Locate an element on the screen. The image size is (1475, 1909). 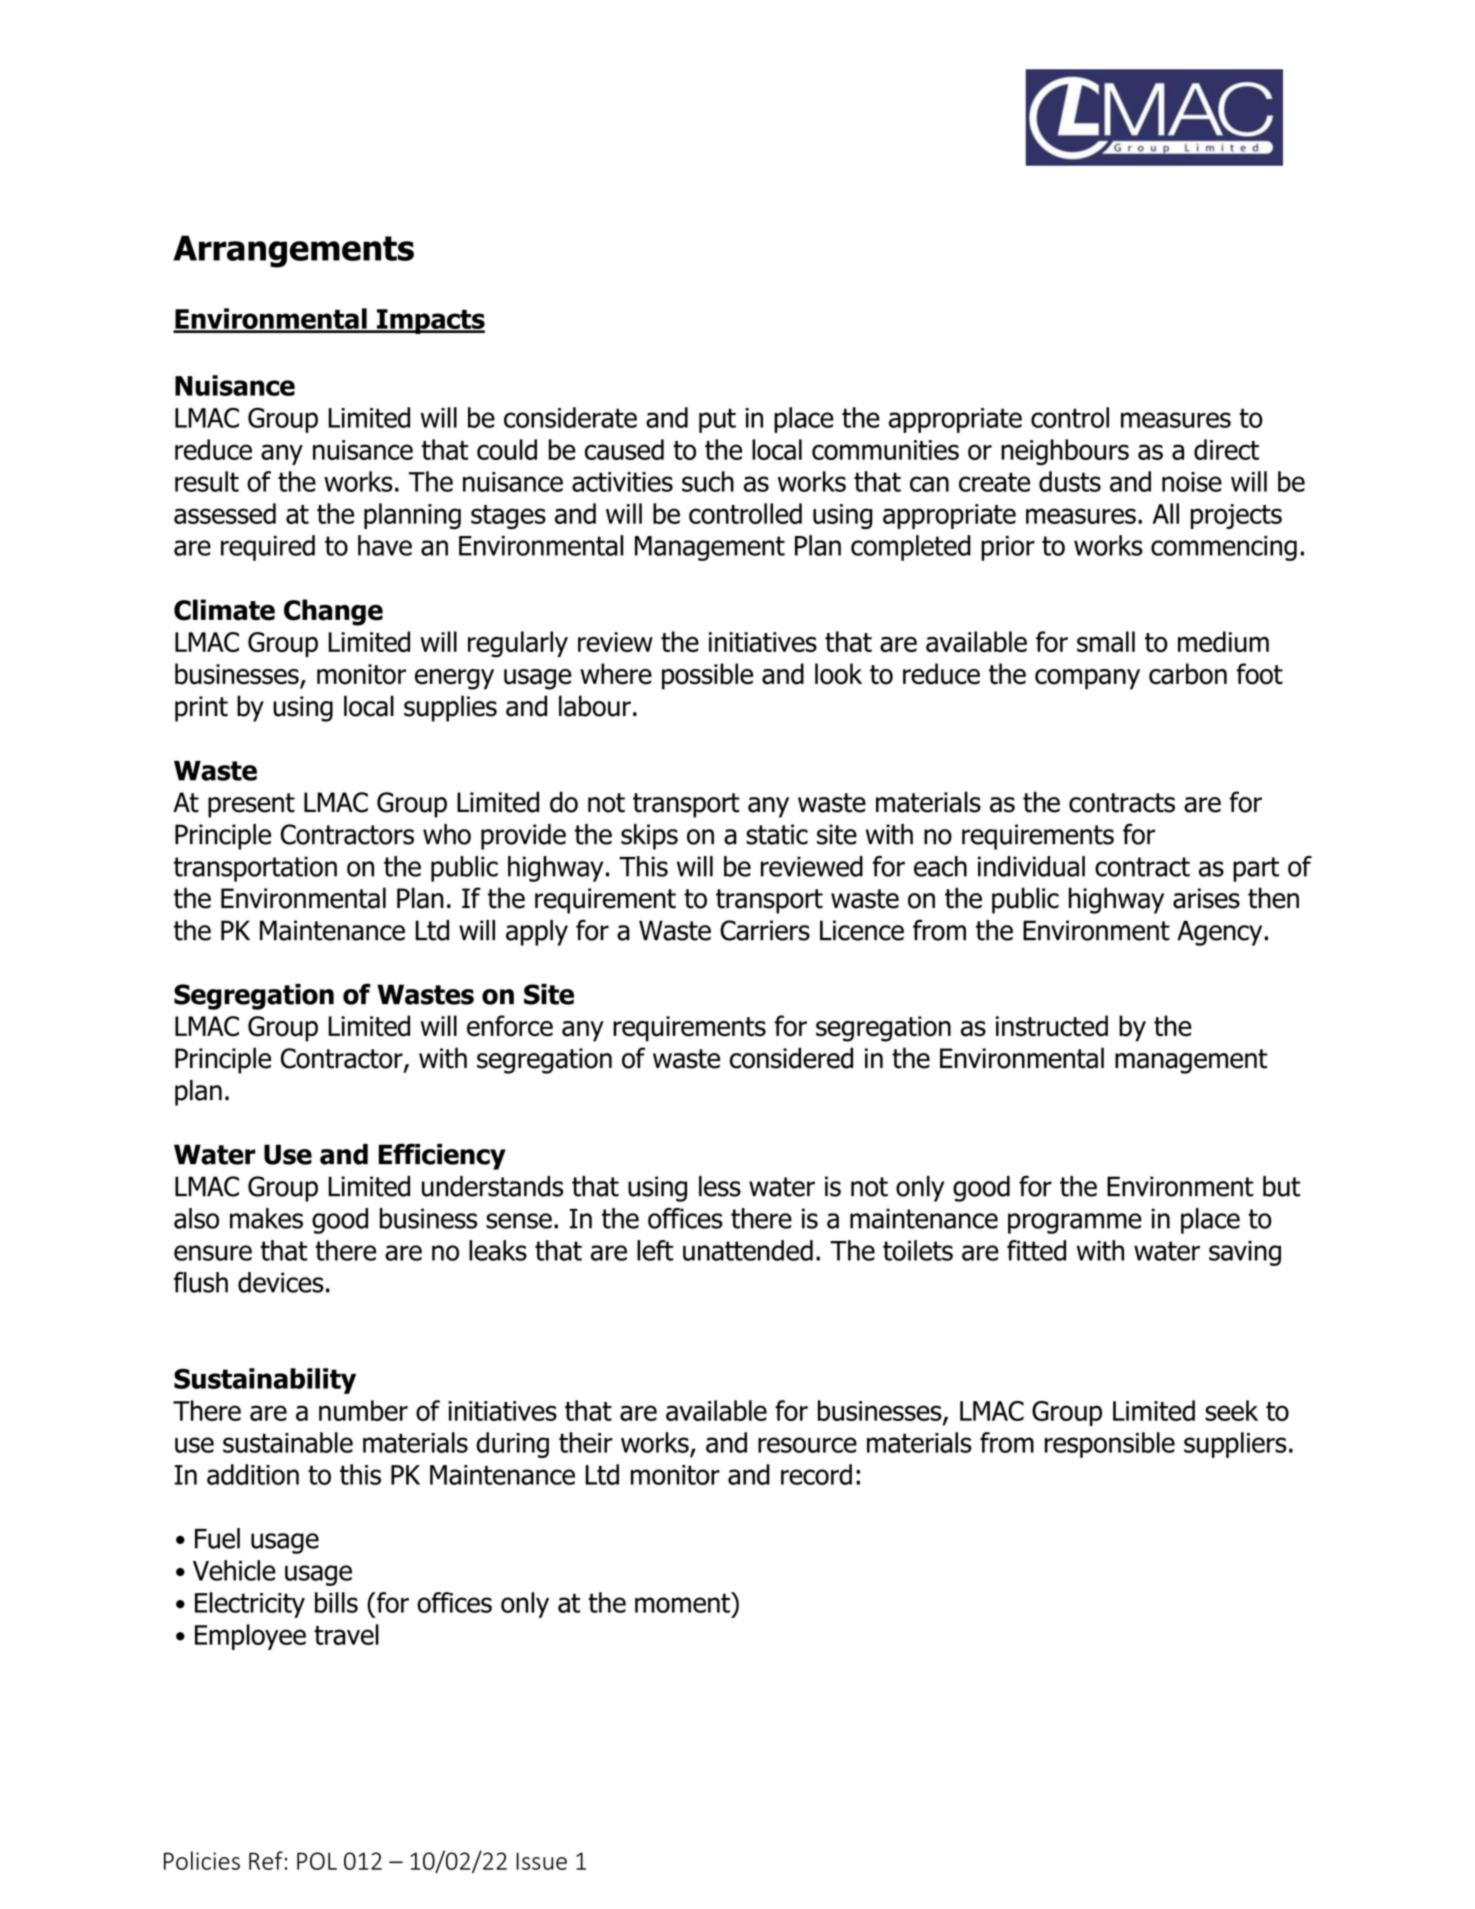
direct is located at coordinates (1226, 449).
